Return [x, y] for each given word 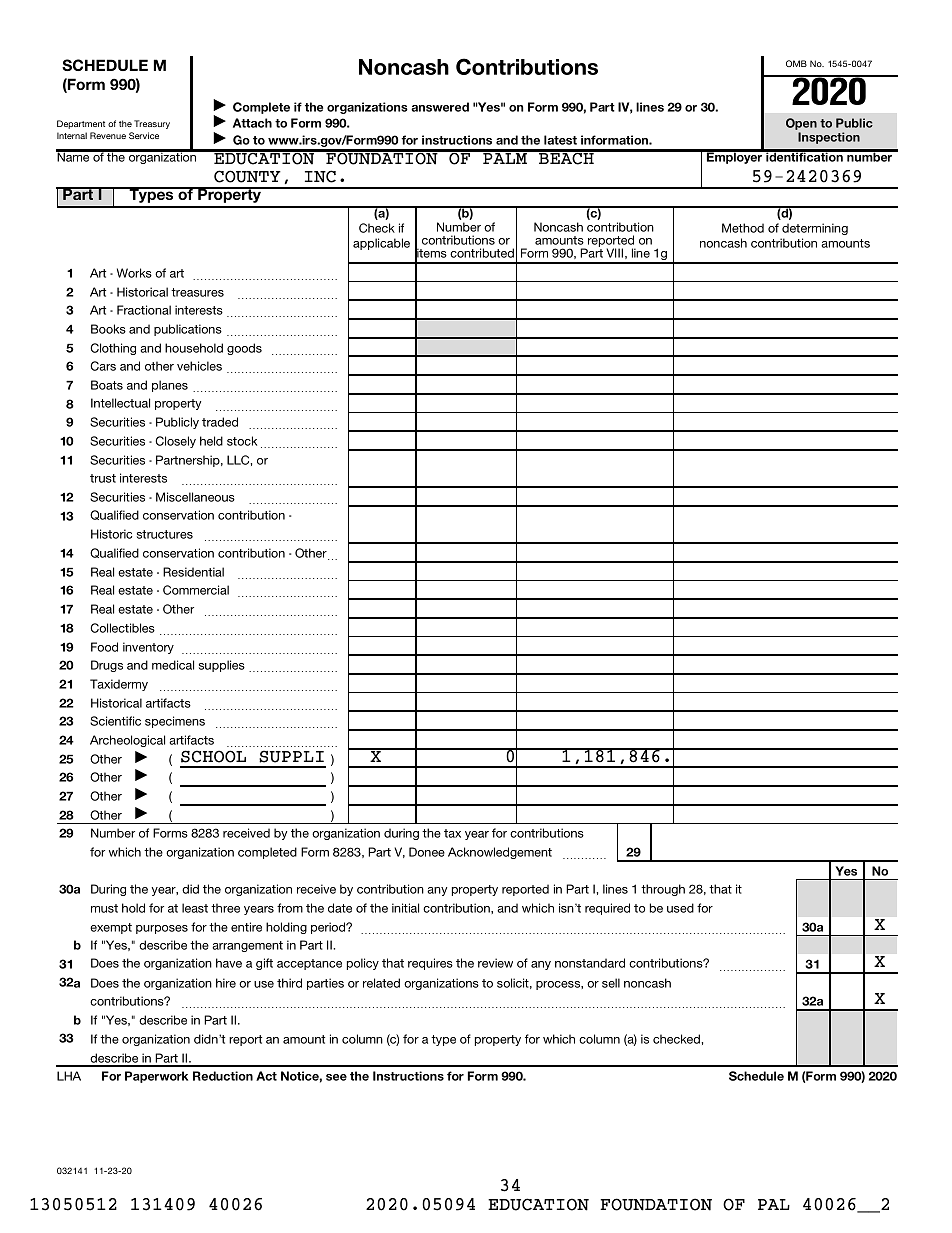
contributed [482, 253]
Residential [193, 572]
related [381, 983]
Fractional [144, 310]
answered [440, 107]
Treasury [152, 124]
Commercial [196, 590]
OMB [796, 63]
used [680, 908]
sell [611, 983]
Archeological [127, 741]
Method [743, 228]
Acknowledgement [500, 853]
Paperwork [156, 1077]
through [663, 890]
